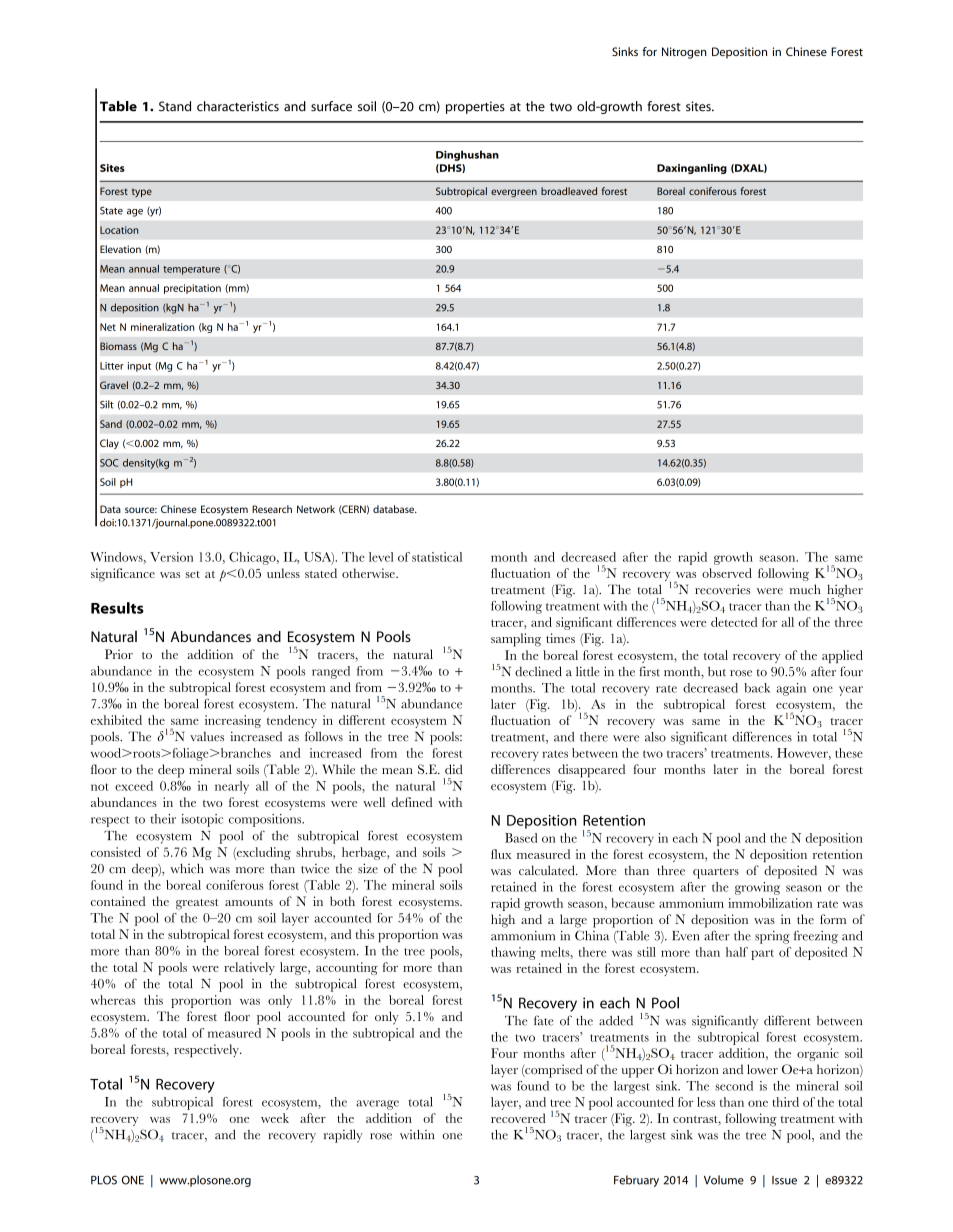  I want to click on properties, so click(475, 107).
